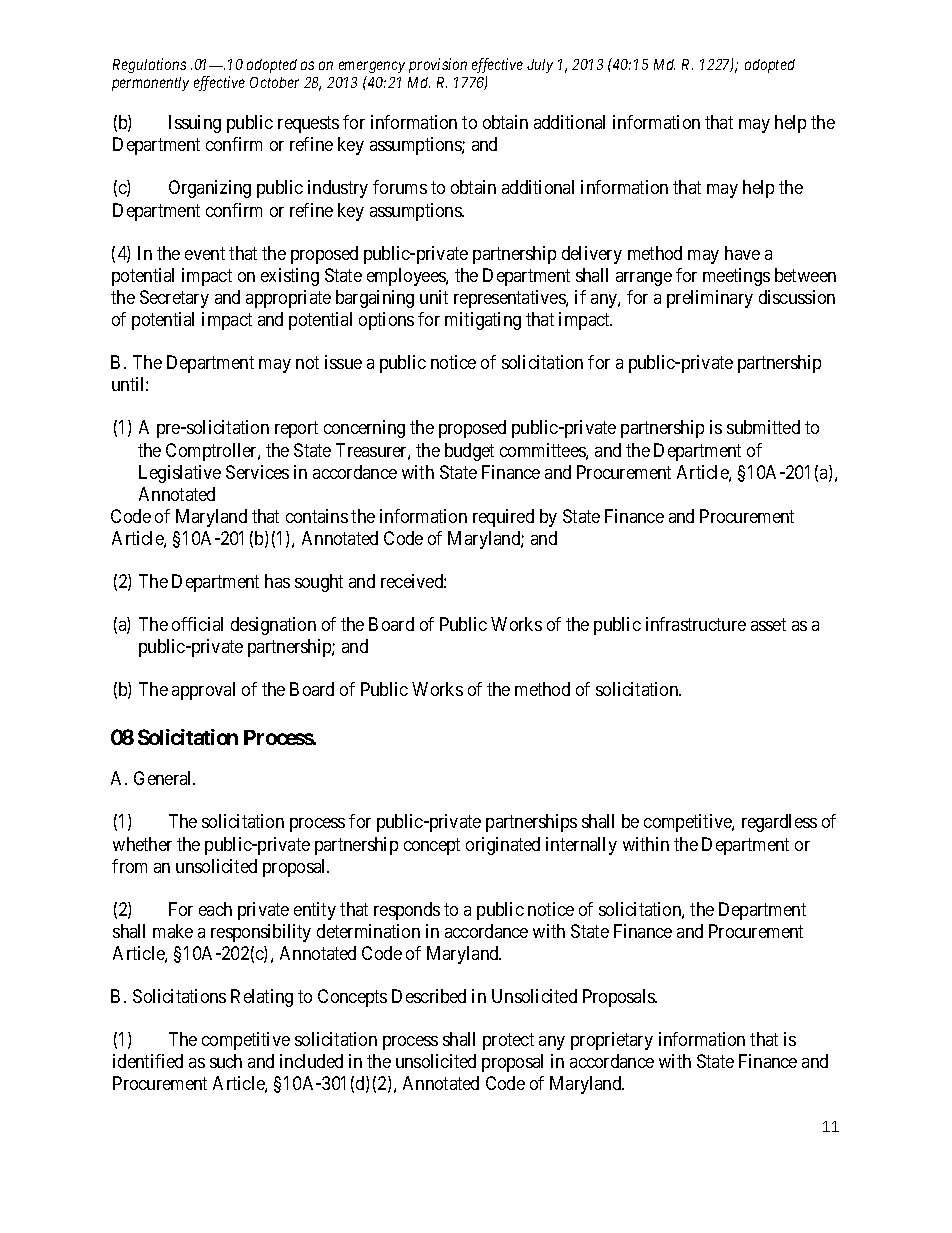 The image size is (952, 1233). What do you see at coordinates (612, 1041) in the screenshot?
I see `proprietary` at bounding box center [612, 1041].
